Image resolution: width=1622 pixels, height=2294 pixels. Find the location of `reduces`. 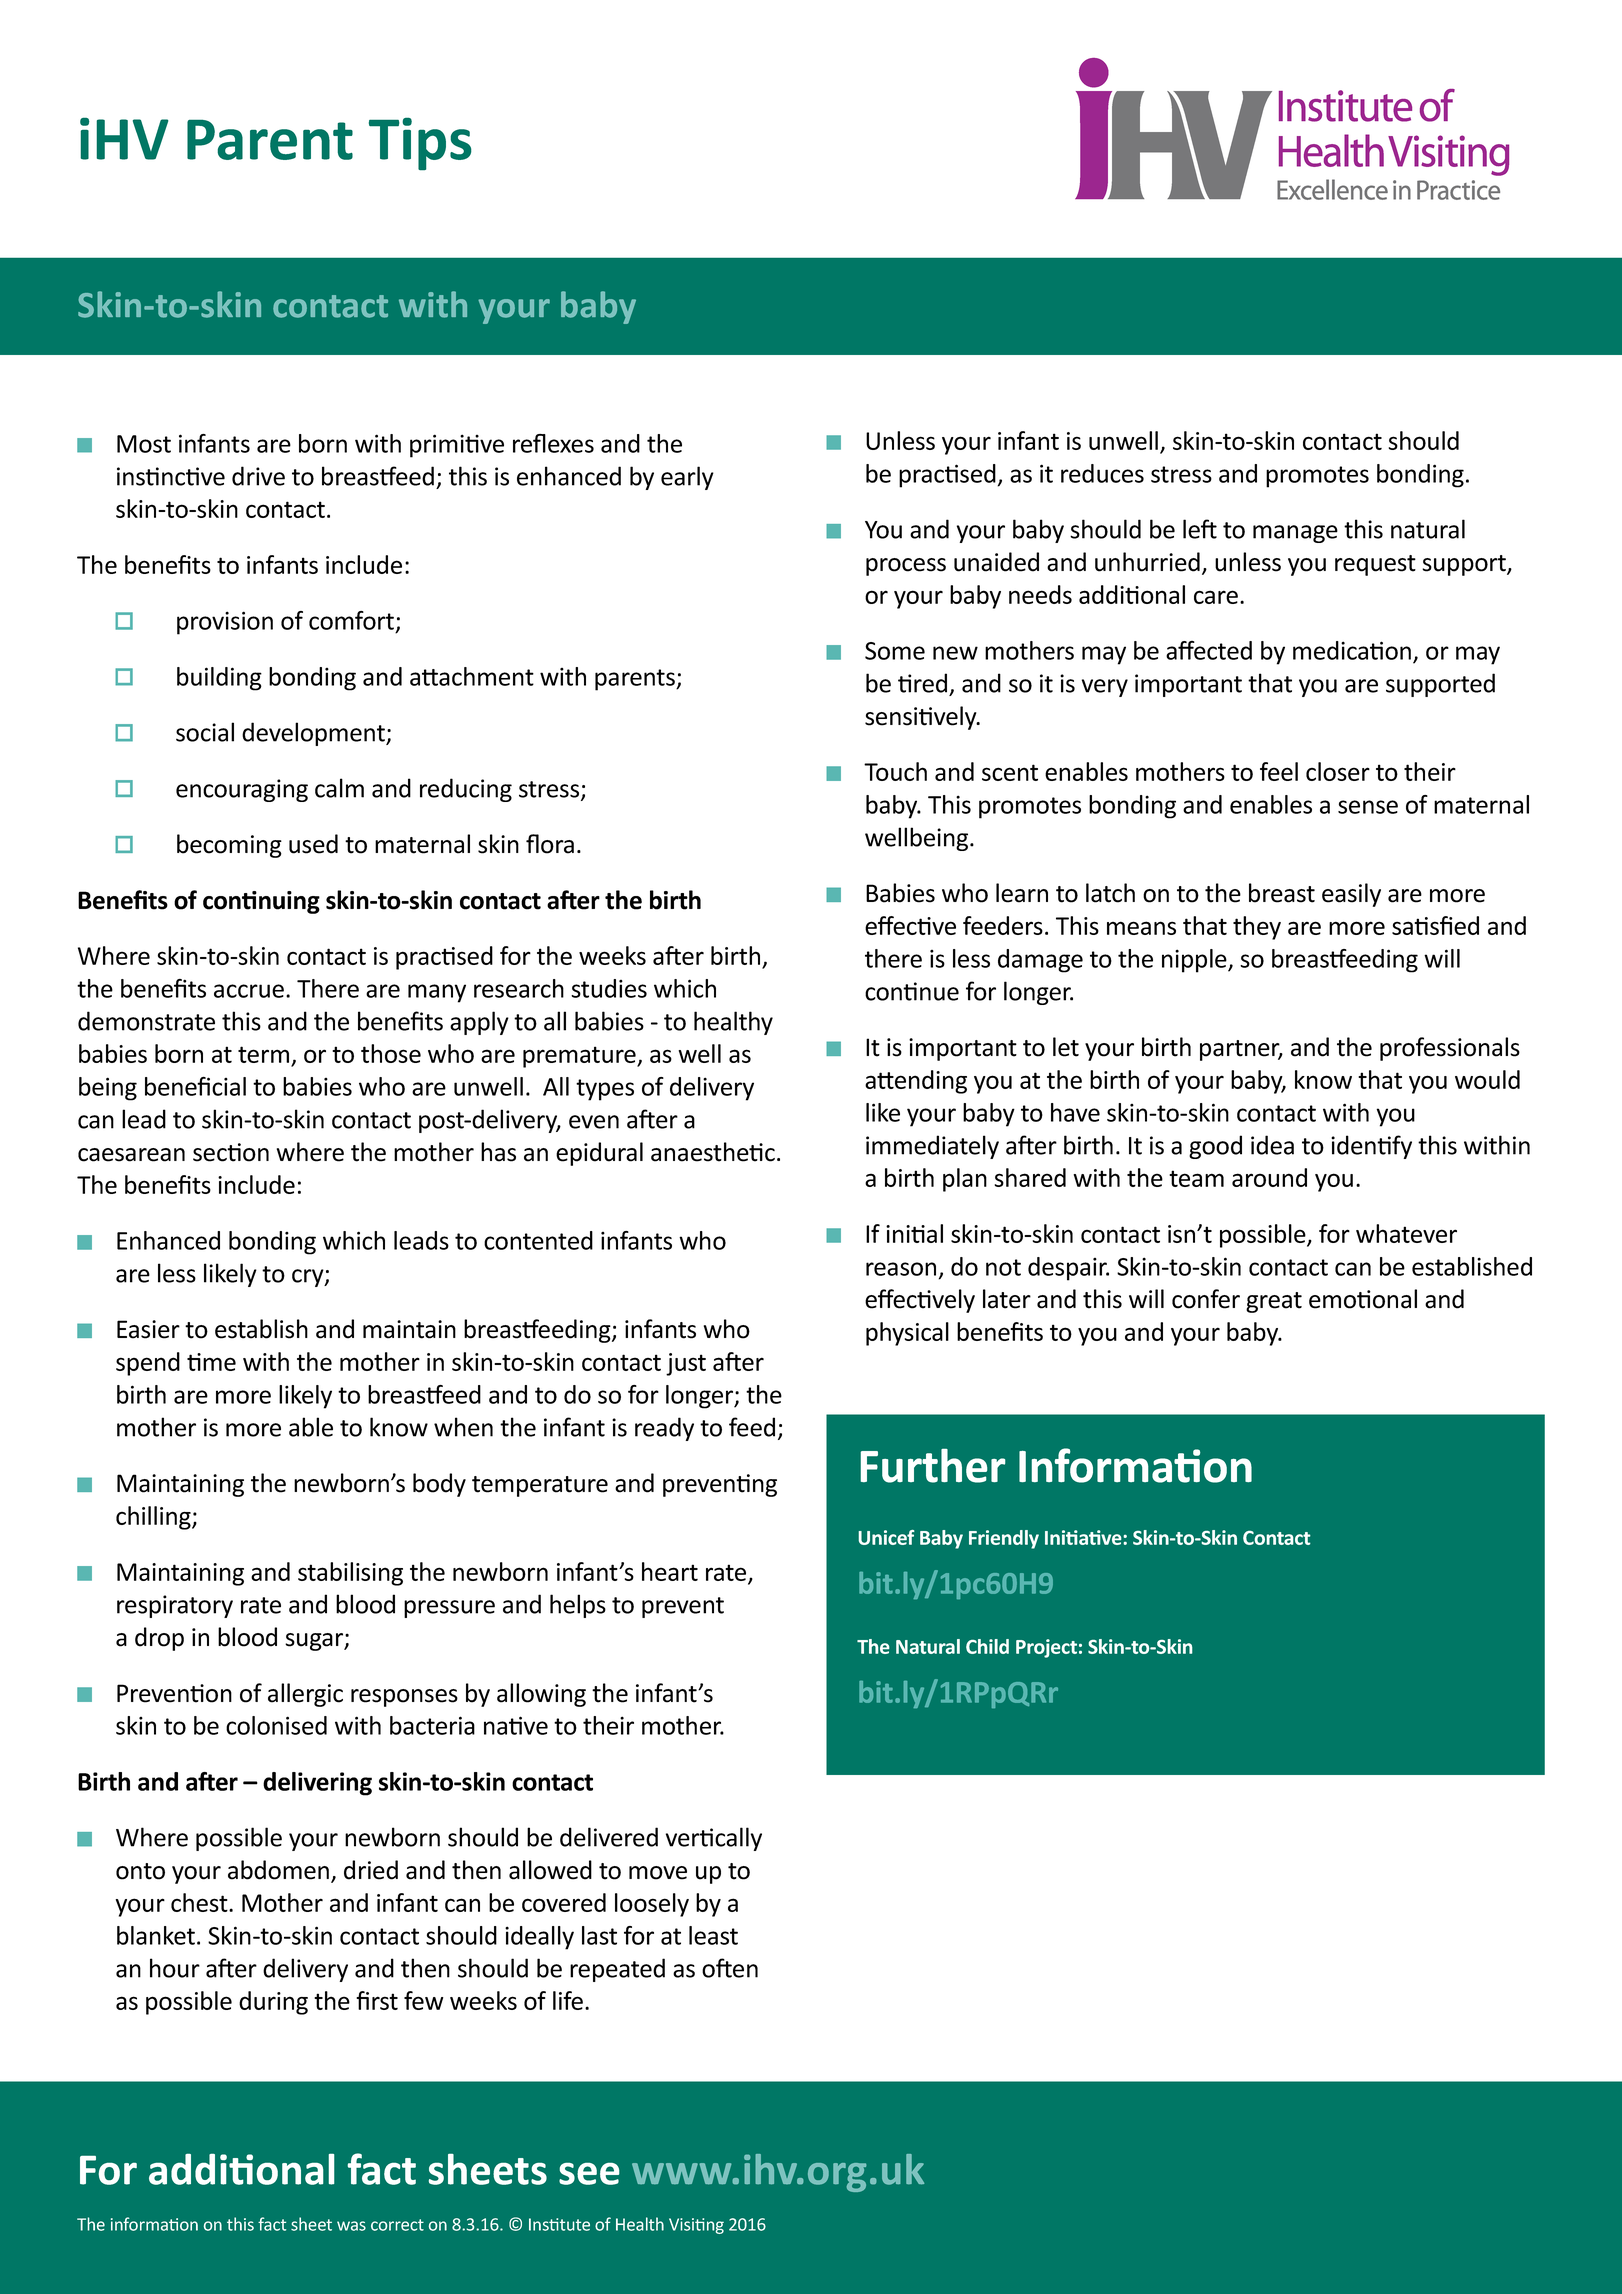

reduces is located at coordinates (1102, 473).
